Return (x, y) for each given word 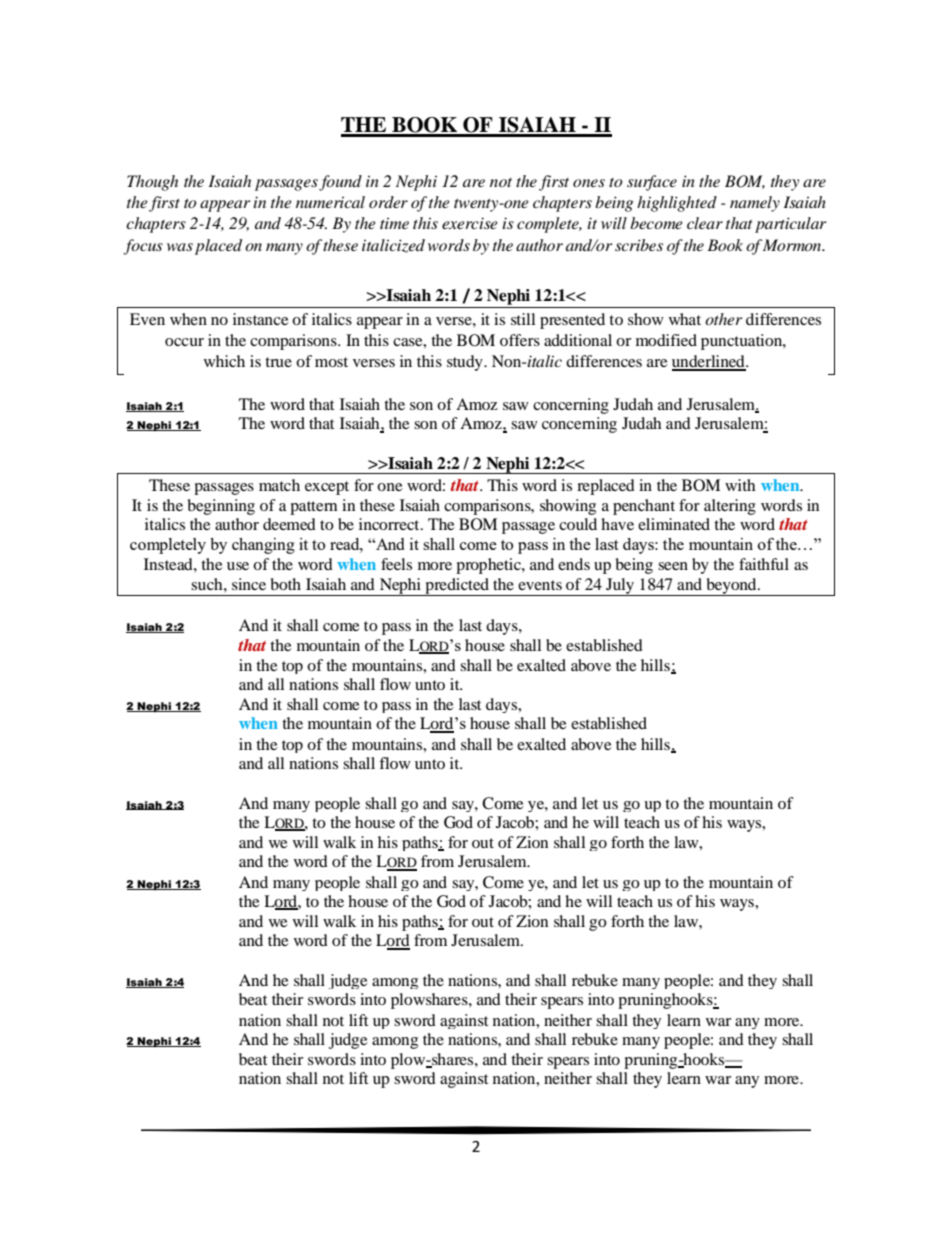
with (740, 485)
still (523, 319)
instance (261, 319)
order (388, 202)
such (208, 584)
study (466, 363)
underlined (709, 362)
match (279, 485)
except (327, 488)
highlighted (677, 204)
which (224, 361)
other (724, 319)
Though (152, 183)
